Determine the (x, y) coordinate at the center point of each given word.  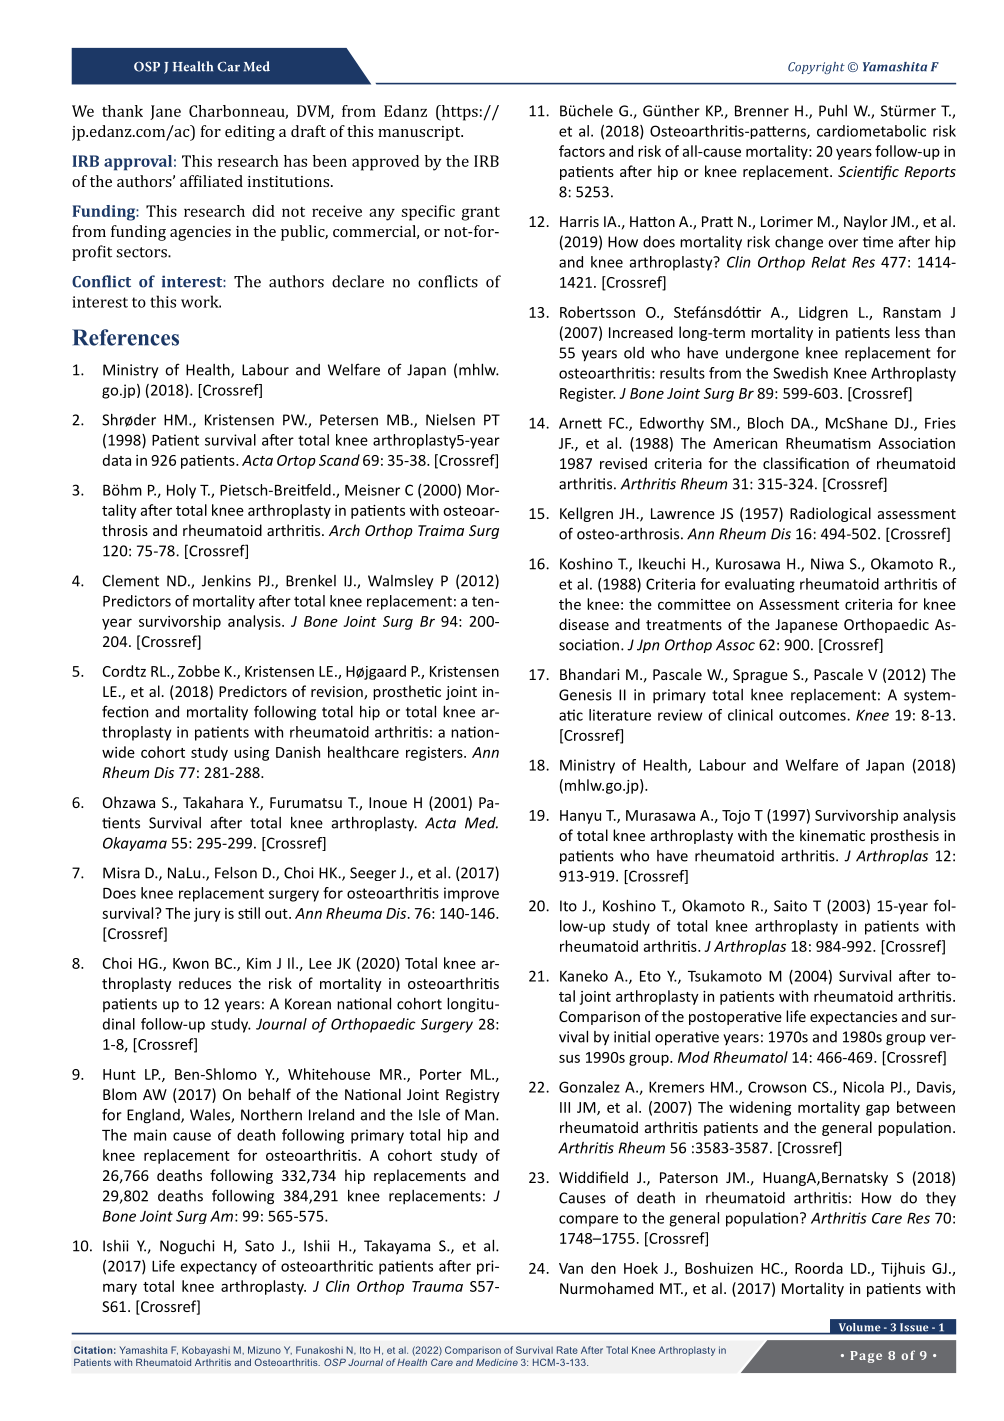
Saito (790, 906)
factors (582, 151)
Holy (181, 491)
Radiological (830, 514)
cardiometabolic (871, 131)
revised (623, 463)
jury (207, 915)
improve (471, 894)
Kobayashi (206, 1351)
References (125, 337)
